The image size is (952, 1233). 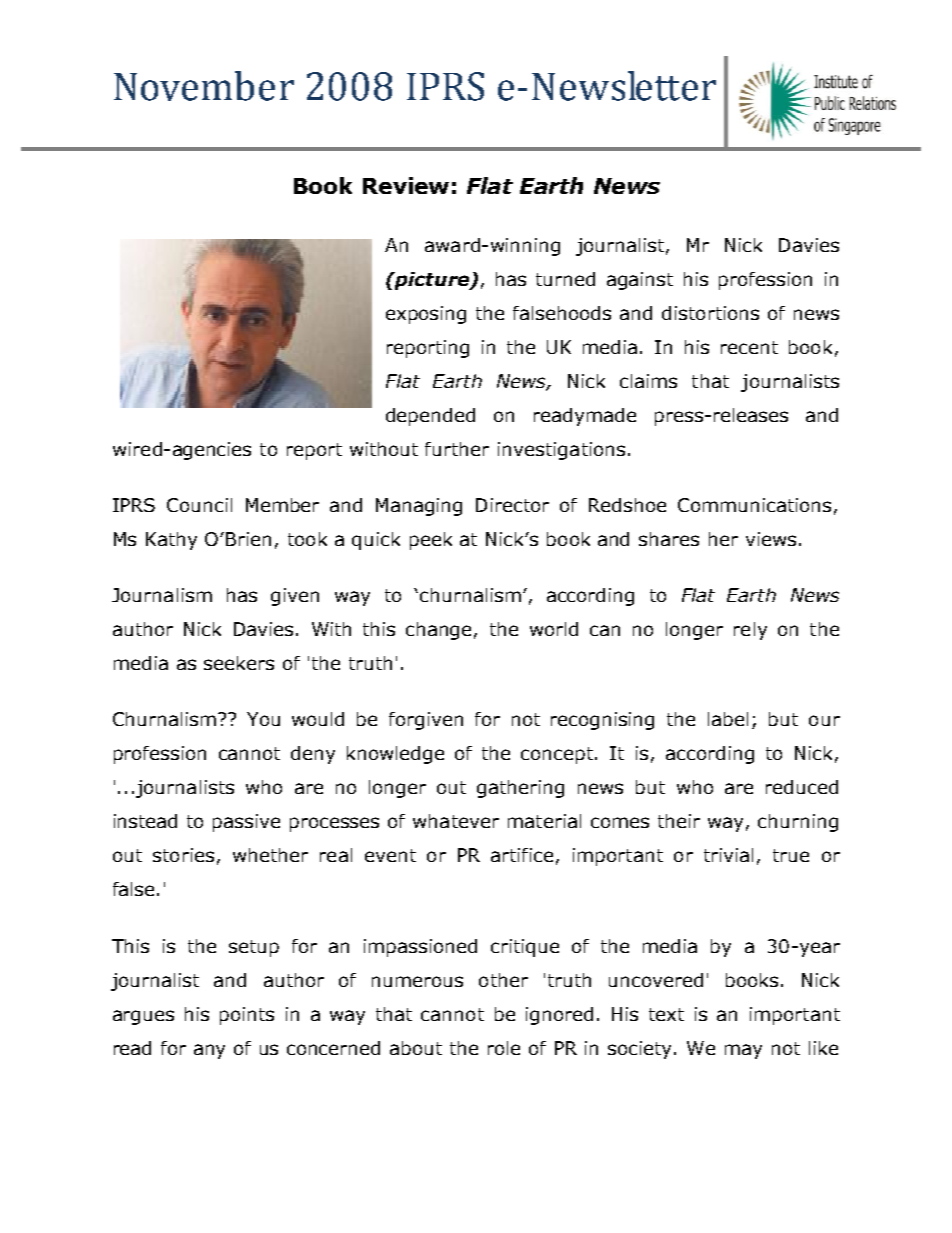 What do you see at coordinates (204, 86) in the screenshot?
I see `November` at bounding box center [204, 86].
